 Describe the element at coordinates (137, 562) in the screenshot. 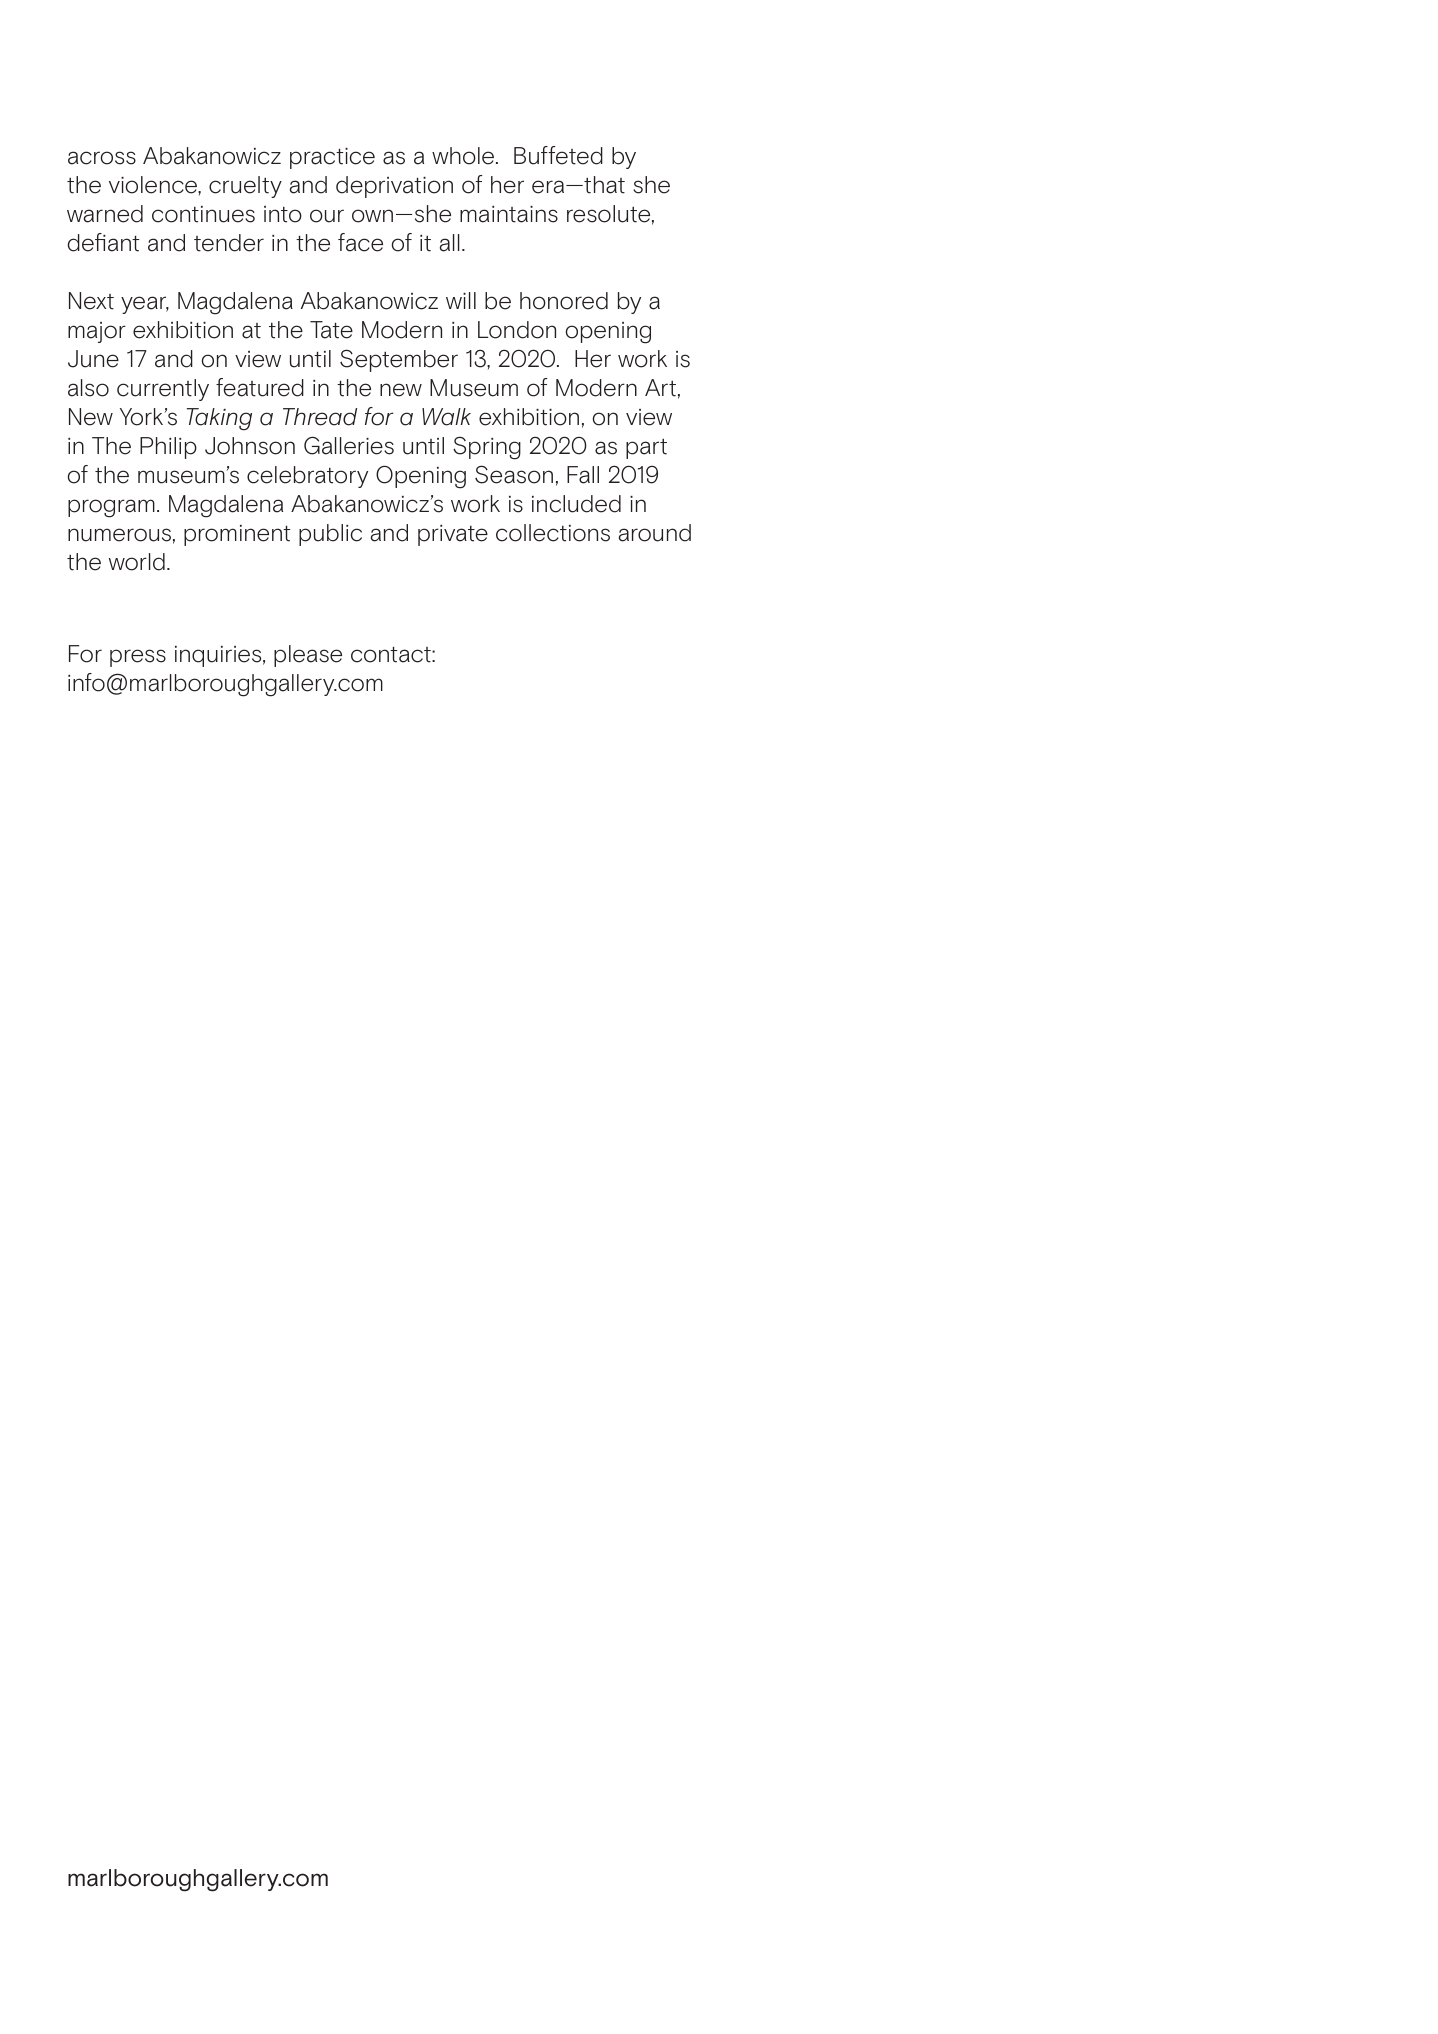

I see `world` at that location.
